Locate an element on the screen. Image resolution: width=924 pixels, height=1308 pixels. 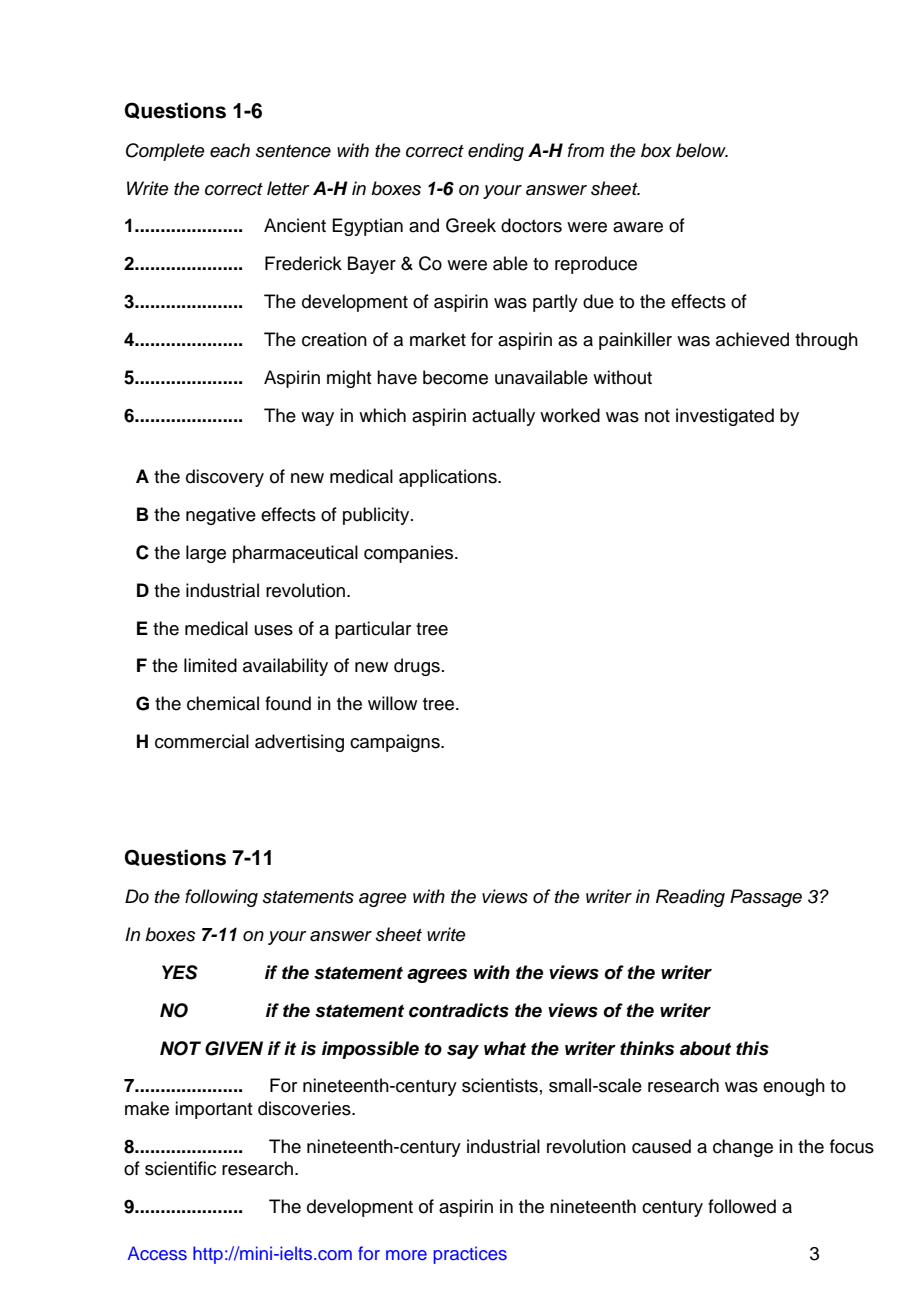
ending is located at coordinates (496, 152).
